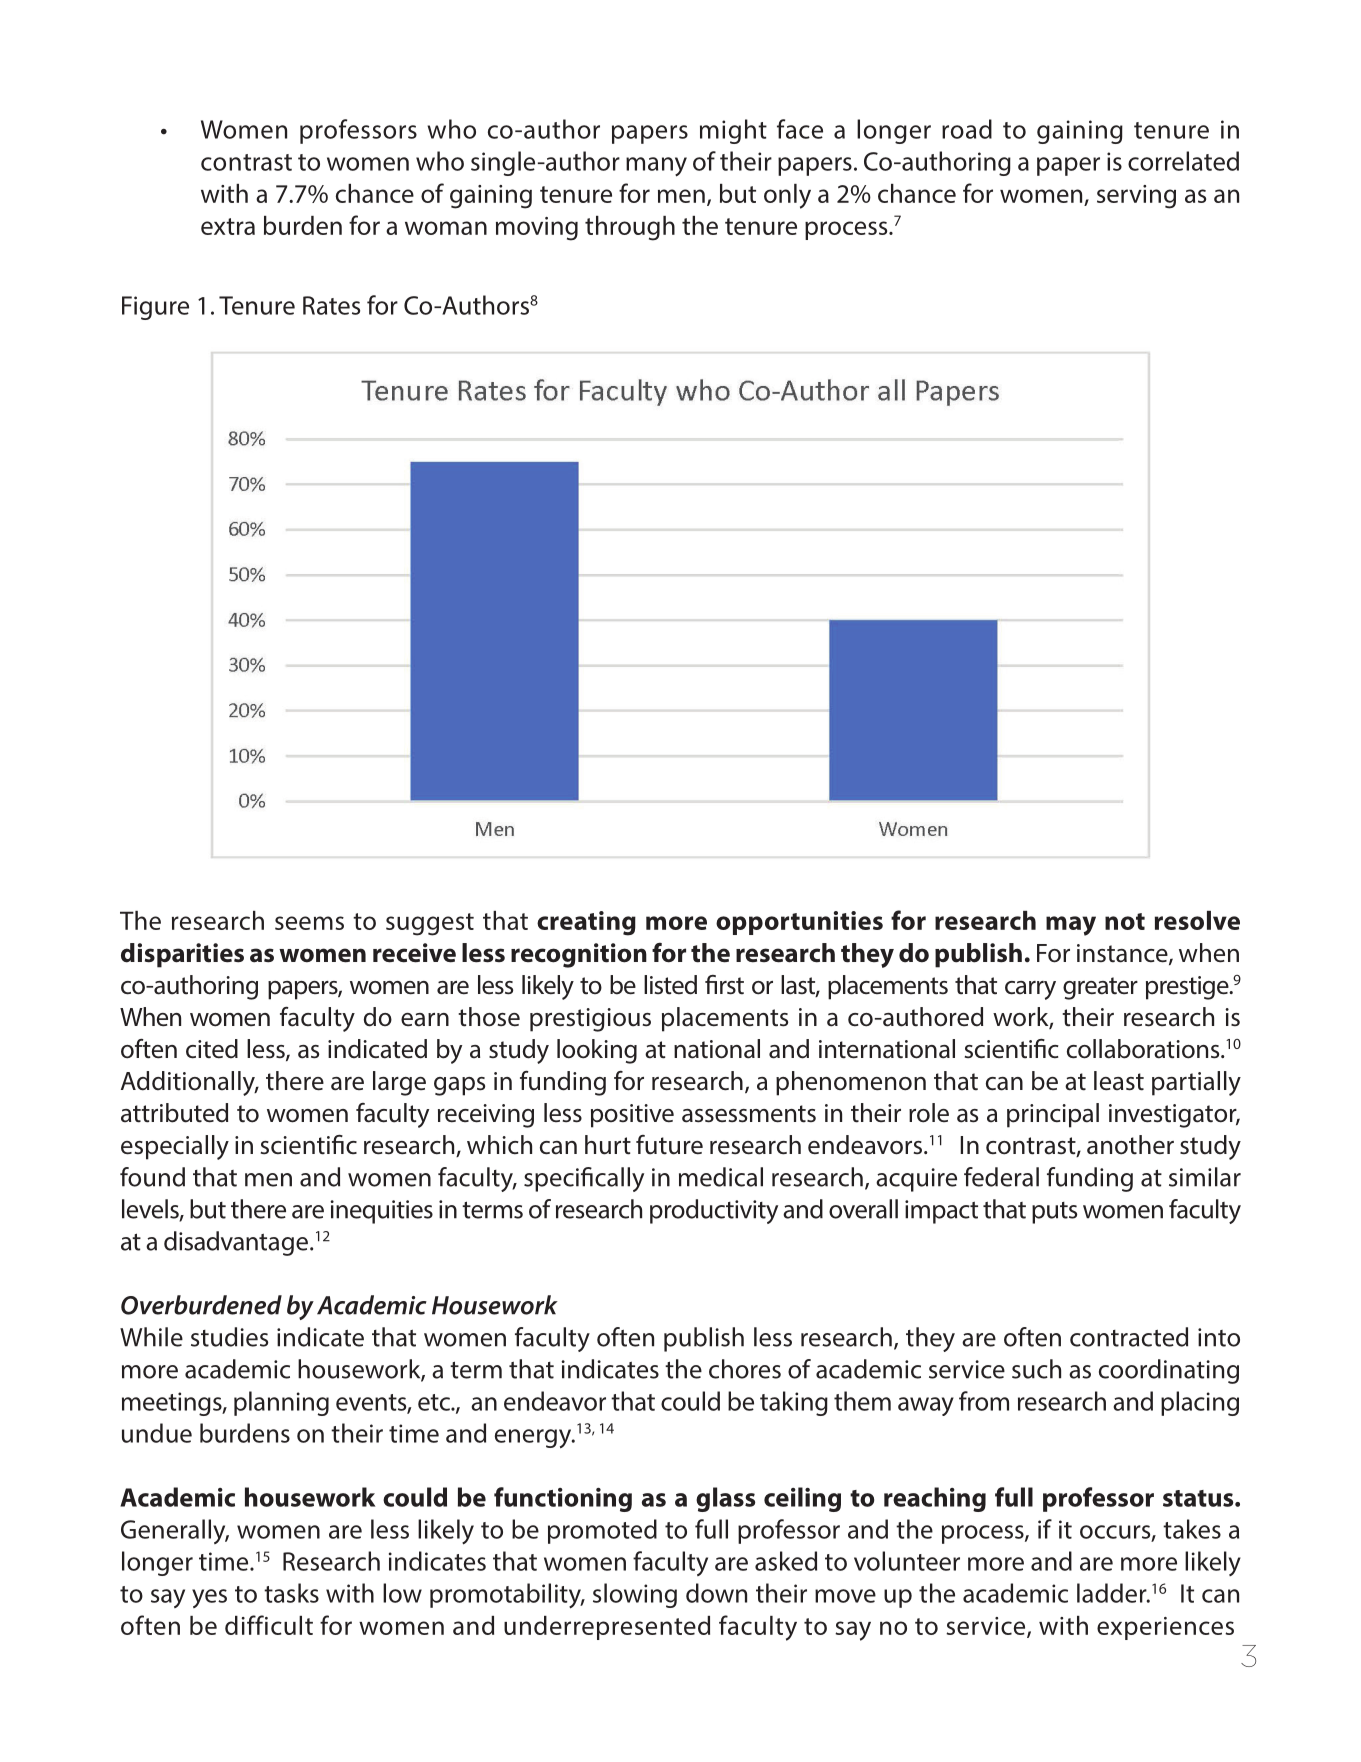 This document has width=1361, height=1762. What do you see at coordinates (228, 226) in the document?
I see `extra` at bounding box center [228, 226].
